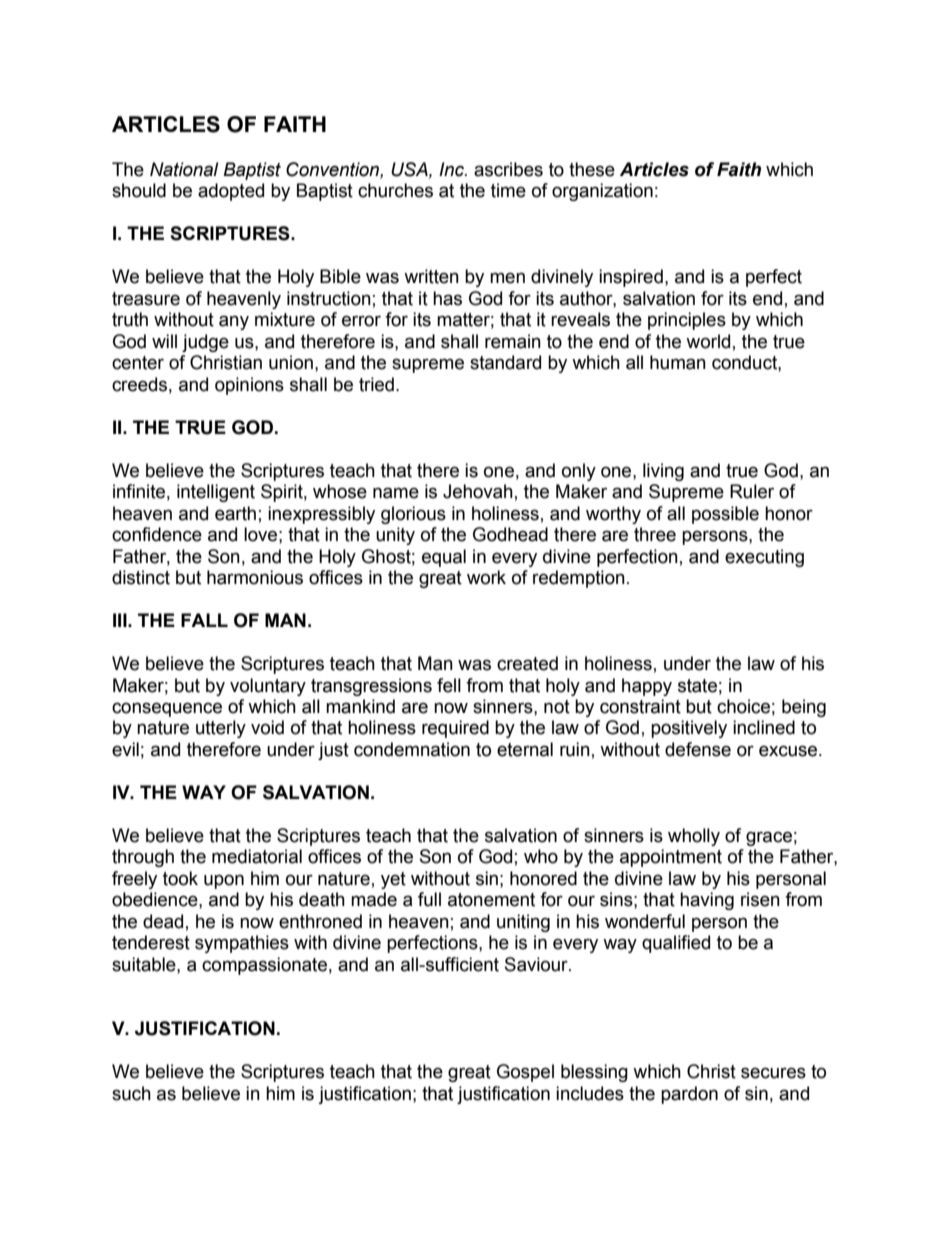 The height and width of the screenshot is (1233, 952). Describe the element at coordinates (525, 1073) in the screenshot. I see `Gospel` at that location.
